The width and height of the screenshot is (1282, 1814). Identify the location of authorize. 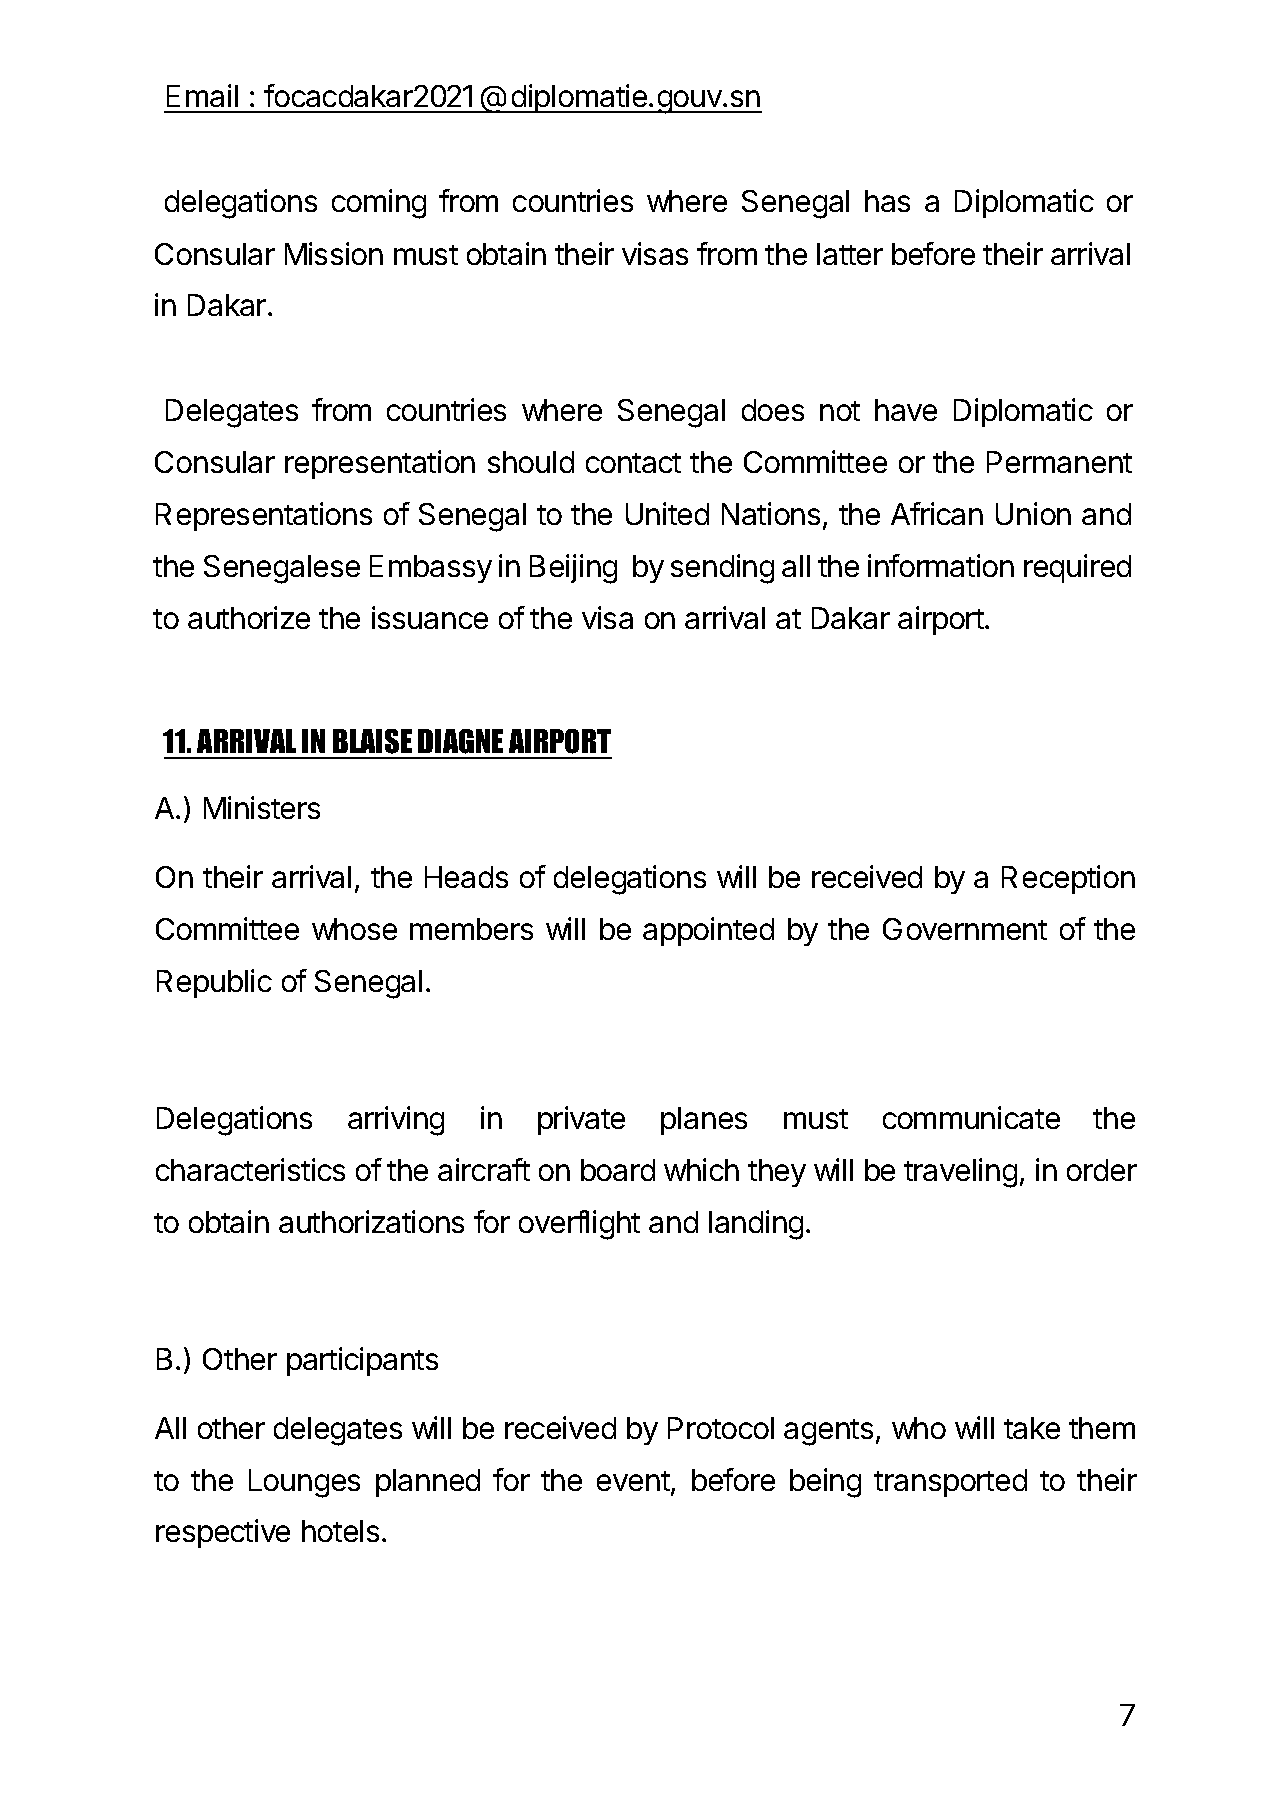
(249, 617).
